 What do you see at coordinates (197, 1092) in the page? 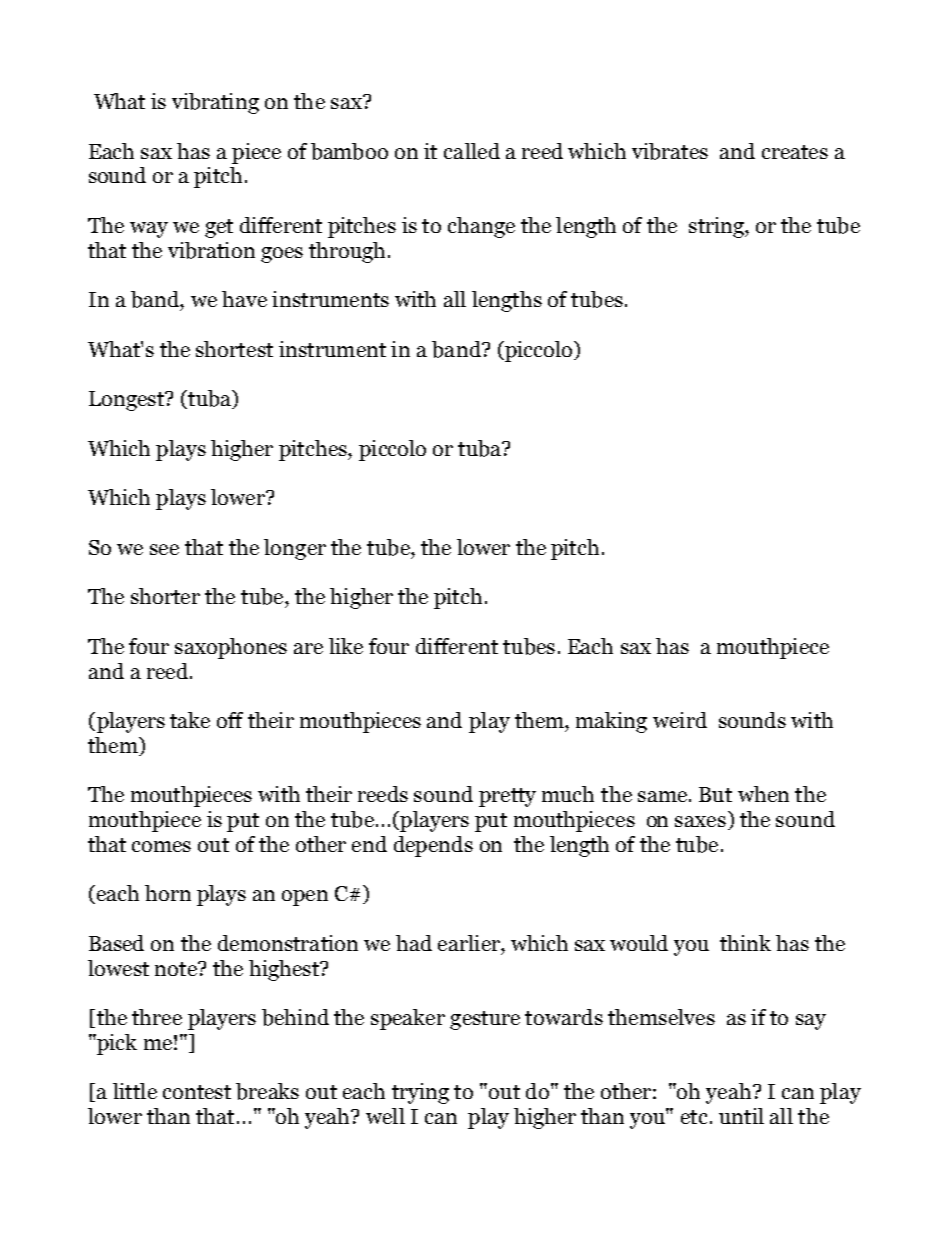
I see `contest` at bounding box center [197, 1092].
